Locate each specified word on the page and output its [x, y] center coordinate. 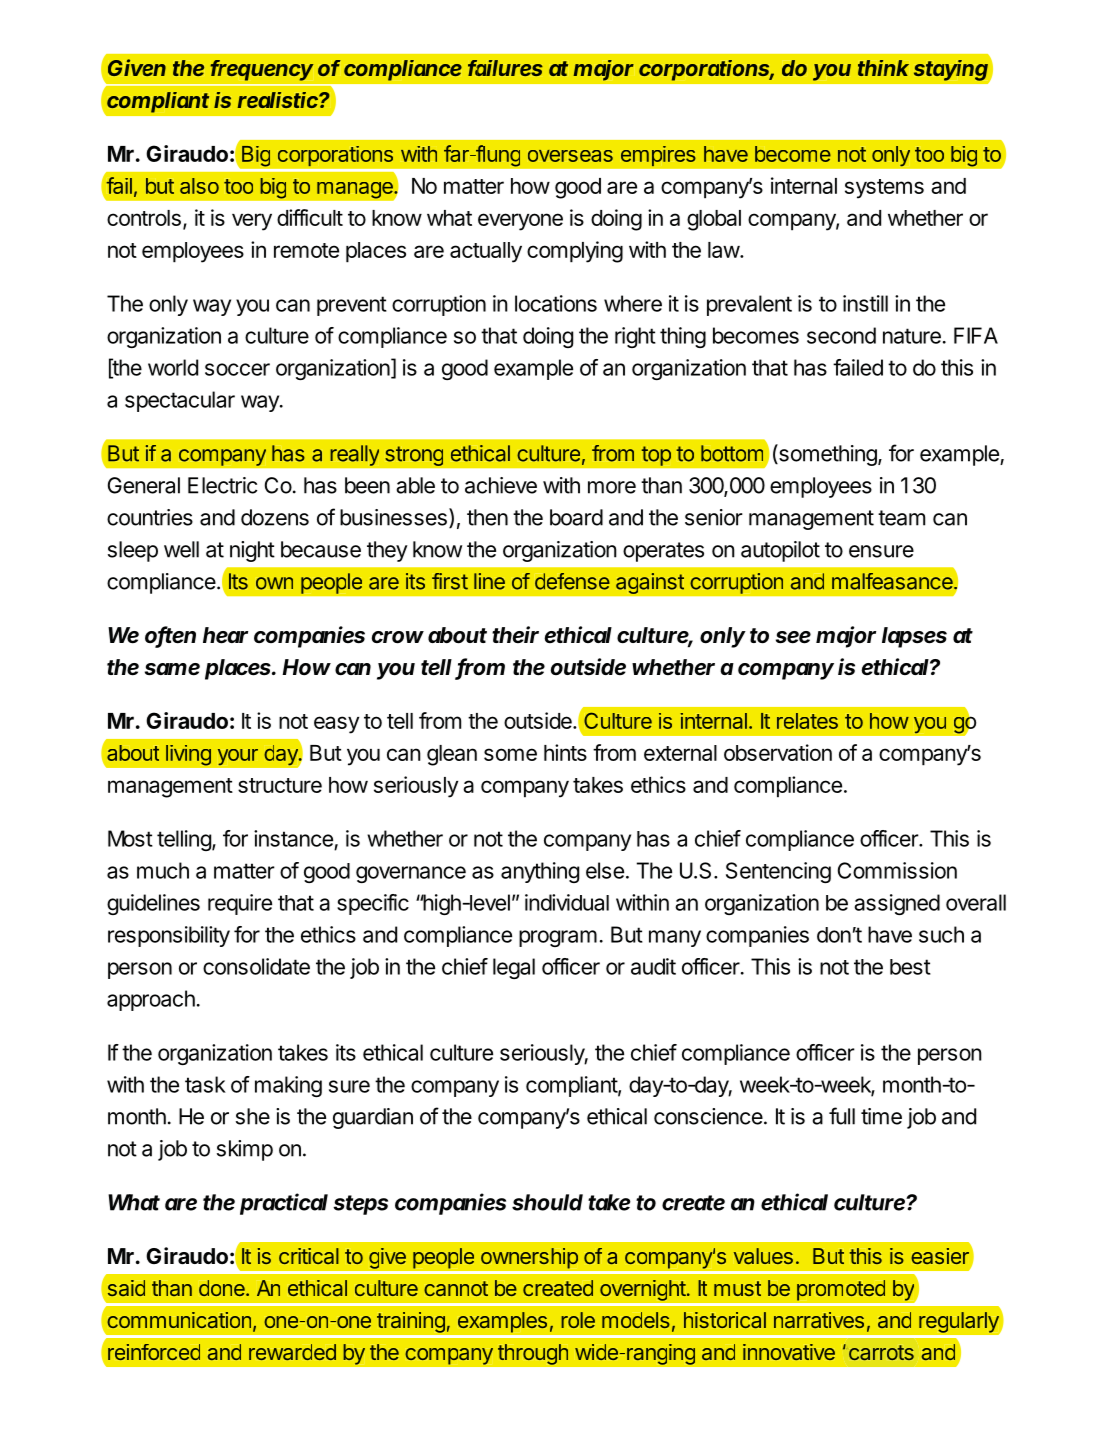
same [172, 669]
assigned [897, 904]
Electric [222, 485]
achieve [501, 485]
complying [575, 252]
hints [565, 752]
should [547, 1202]
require [240, 904]
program [558, 938]
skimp [245, 1150]
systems [884, 189]
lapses [914, 637]
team [901, 518]
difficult [310, 217]
